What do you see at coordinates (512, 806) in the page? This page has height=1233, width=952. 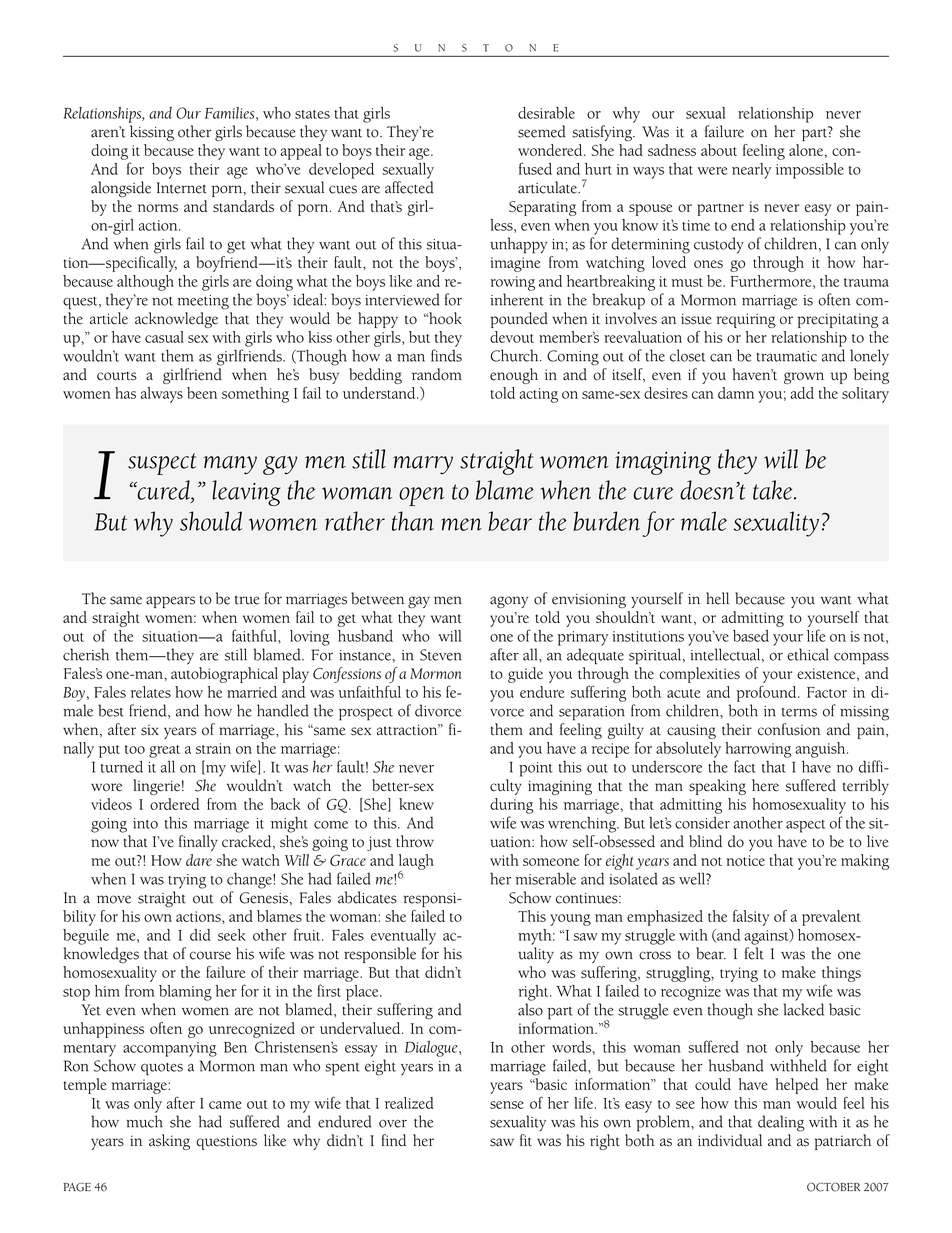 I see `during` at bounding box center [512, 806].
